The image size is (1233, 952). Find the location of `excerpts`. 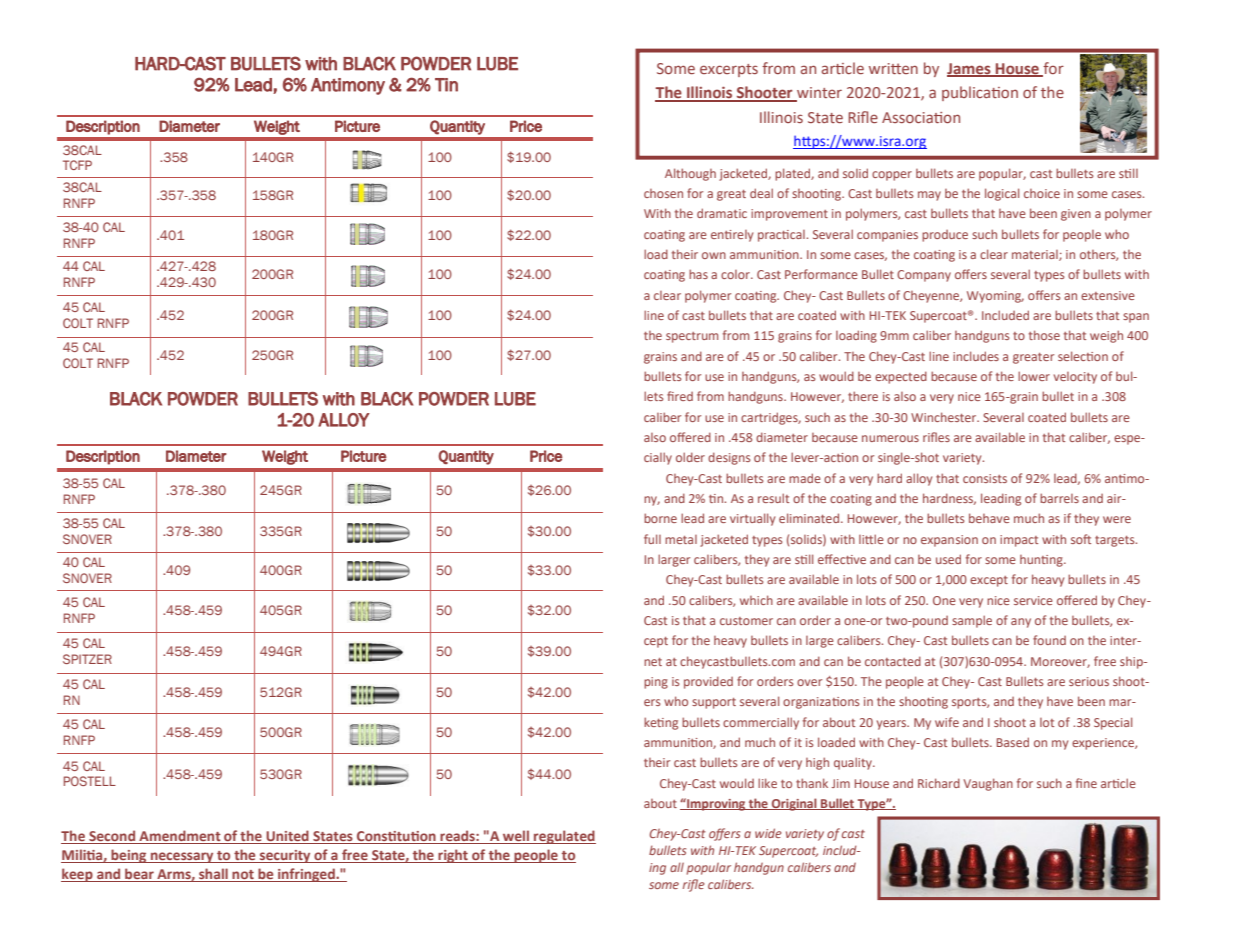

excerpts is located at coordinates (729, 70).
